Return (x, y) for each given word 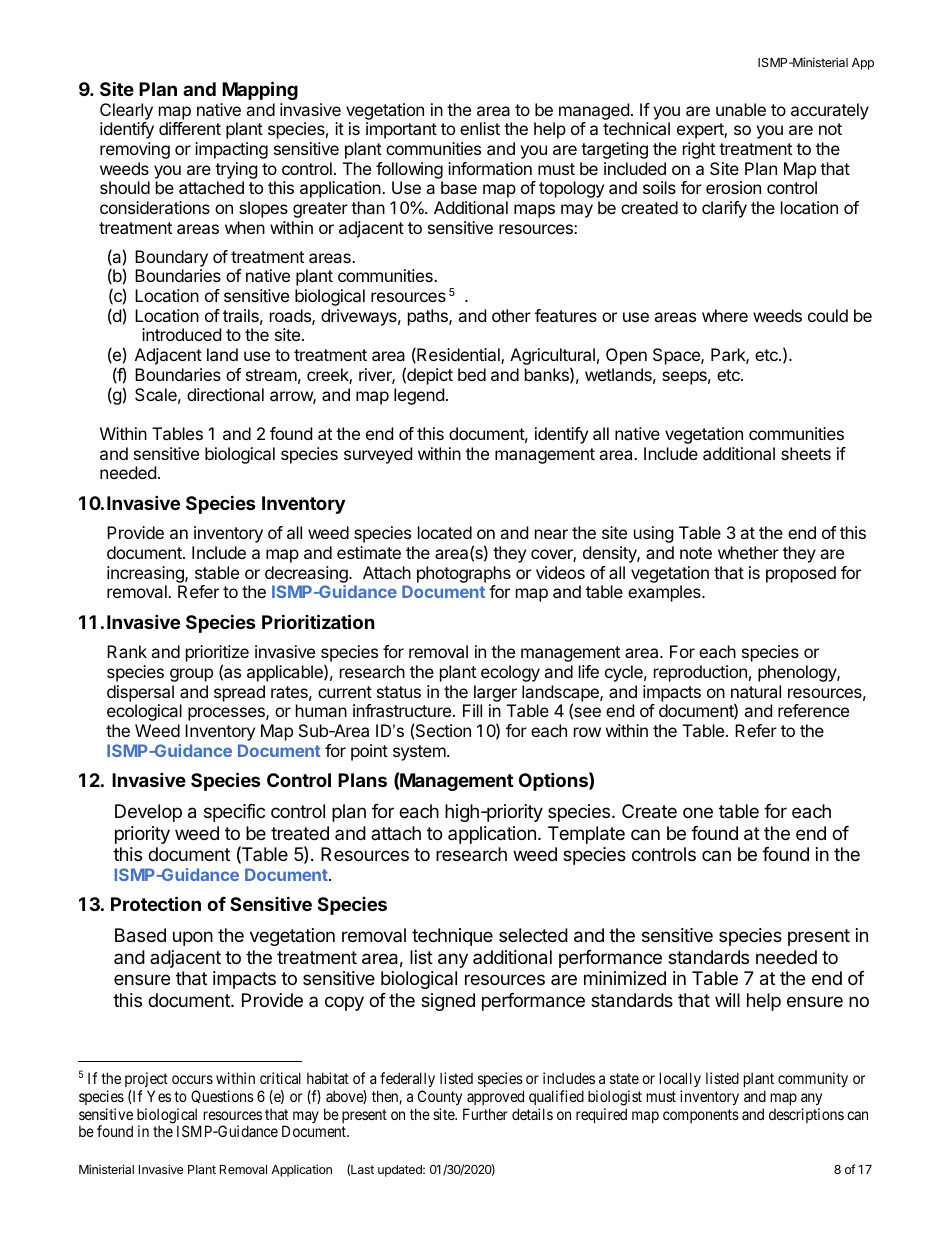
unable (741, 109)
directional (225, 394)
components (701, 1116)
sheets (806, 453)
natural (756, 691)
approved (495, 1097)
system (419, 753)
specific (234, 813)
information (490, 168)
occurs (192, 1079)
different (190, 128)
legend (419, 396)
